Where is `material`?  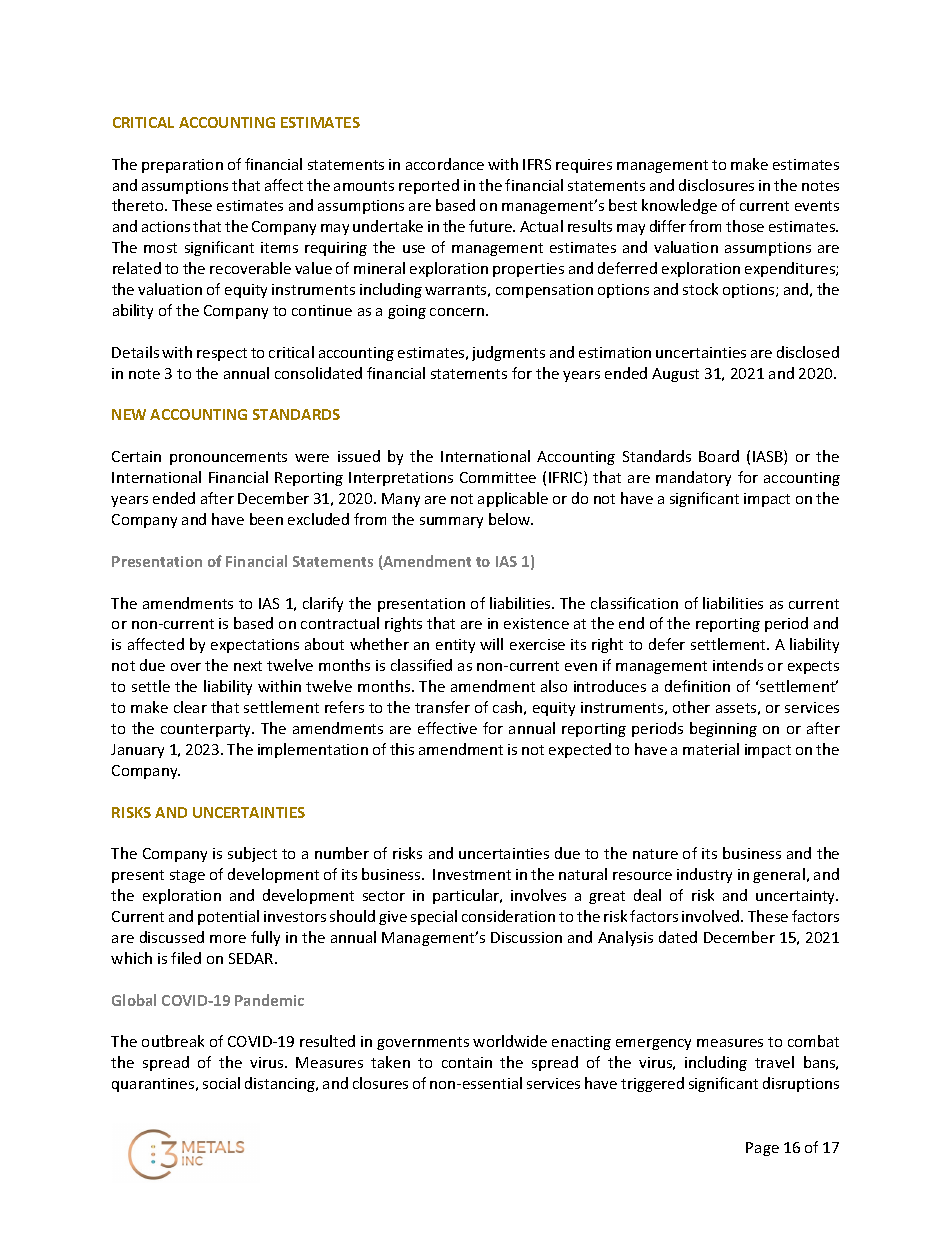 material is located at coordinates (711, 749).
